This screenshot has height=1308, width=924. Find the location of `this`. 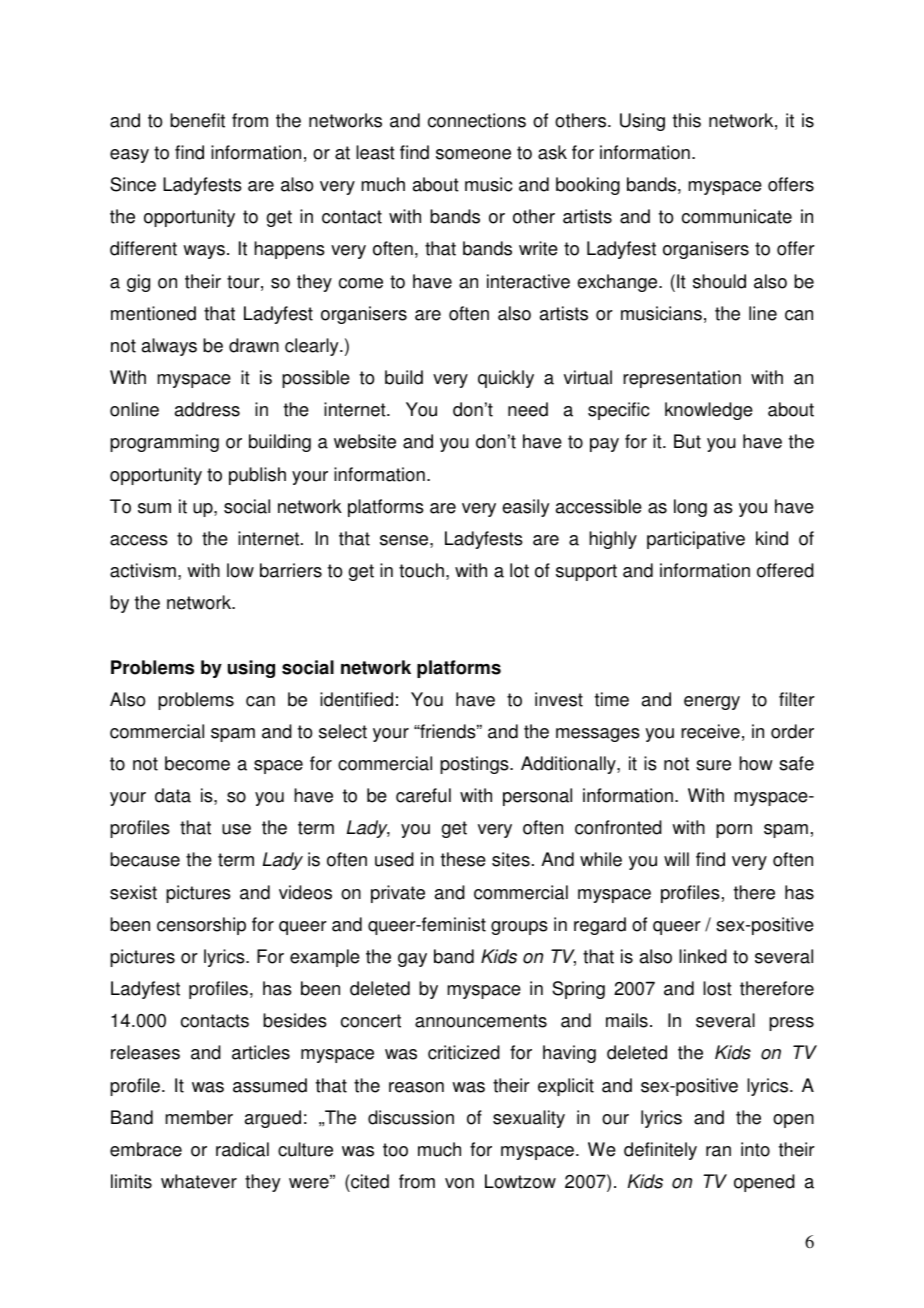

this is located at coordinates (687, 120).
